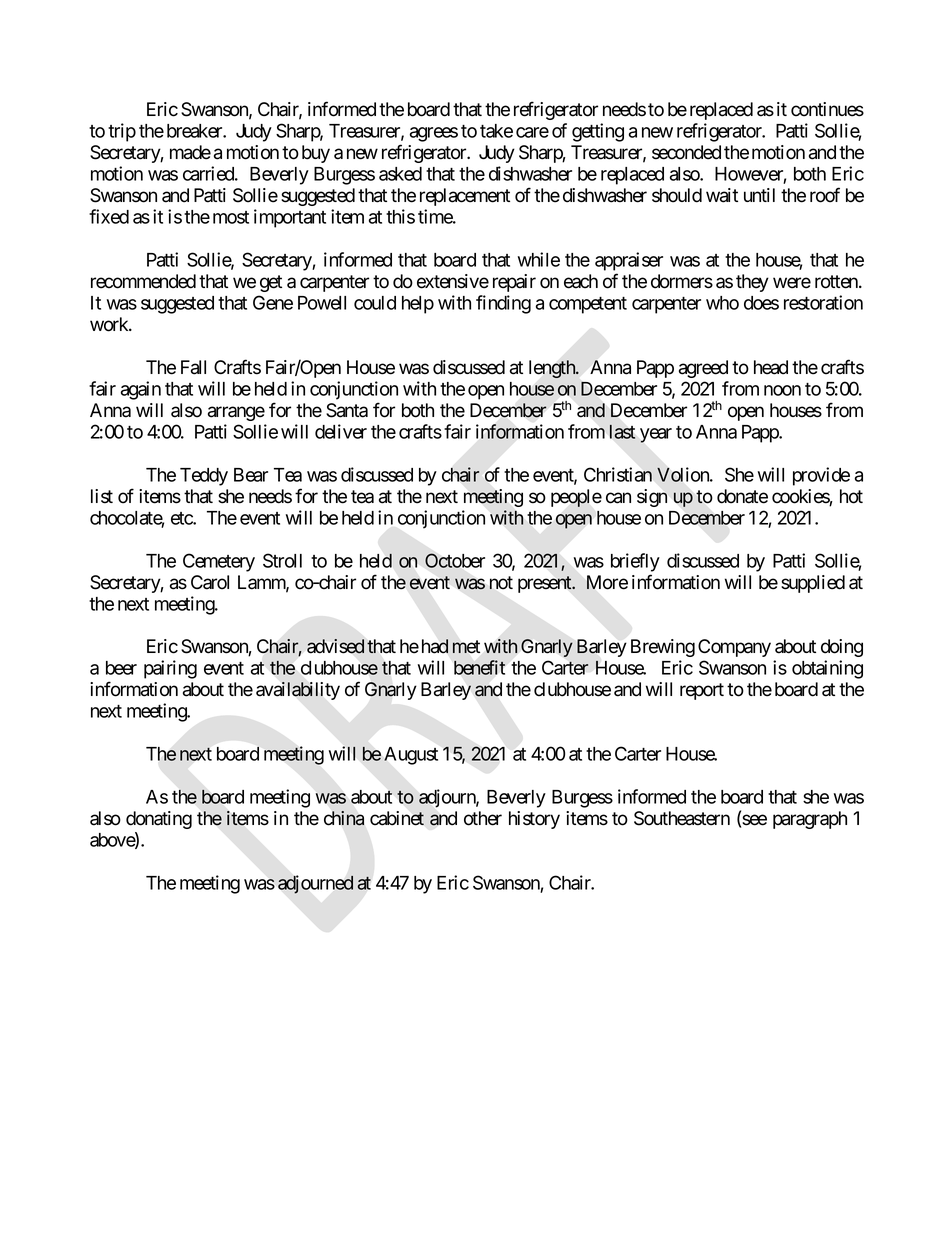 This document has height=1233, width=952. What do you see at coordinates (182, 518) in the document?
I see `etc` at bounding box center [182, 518].
